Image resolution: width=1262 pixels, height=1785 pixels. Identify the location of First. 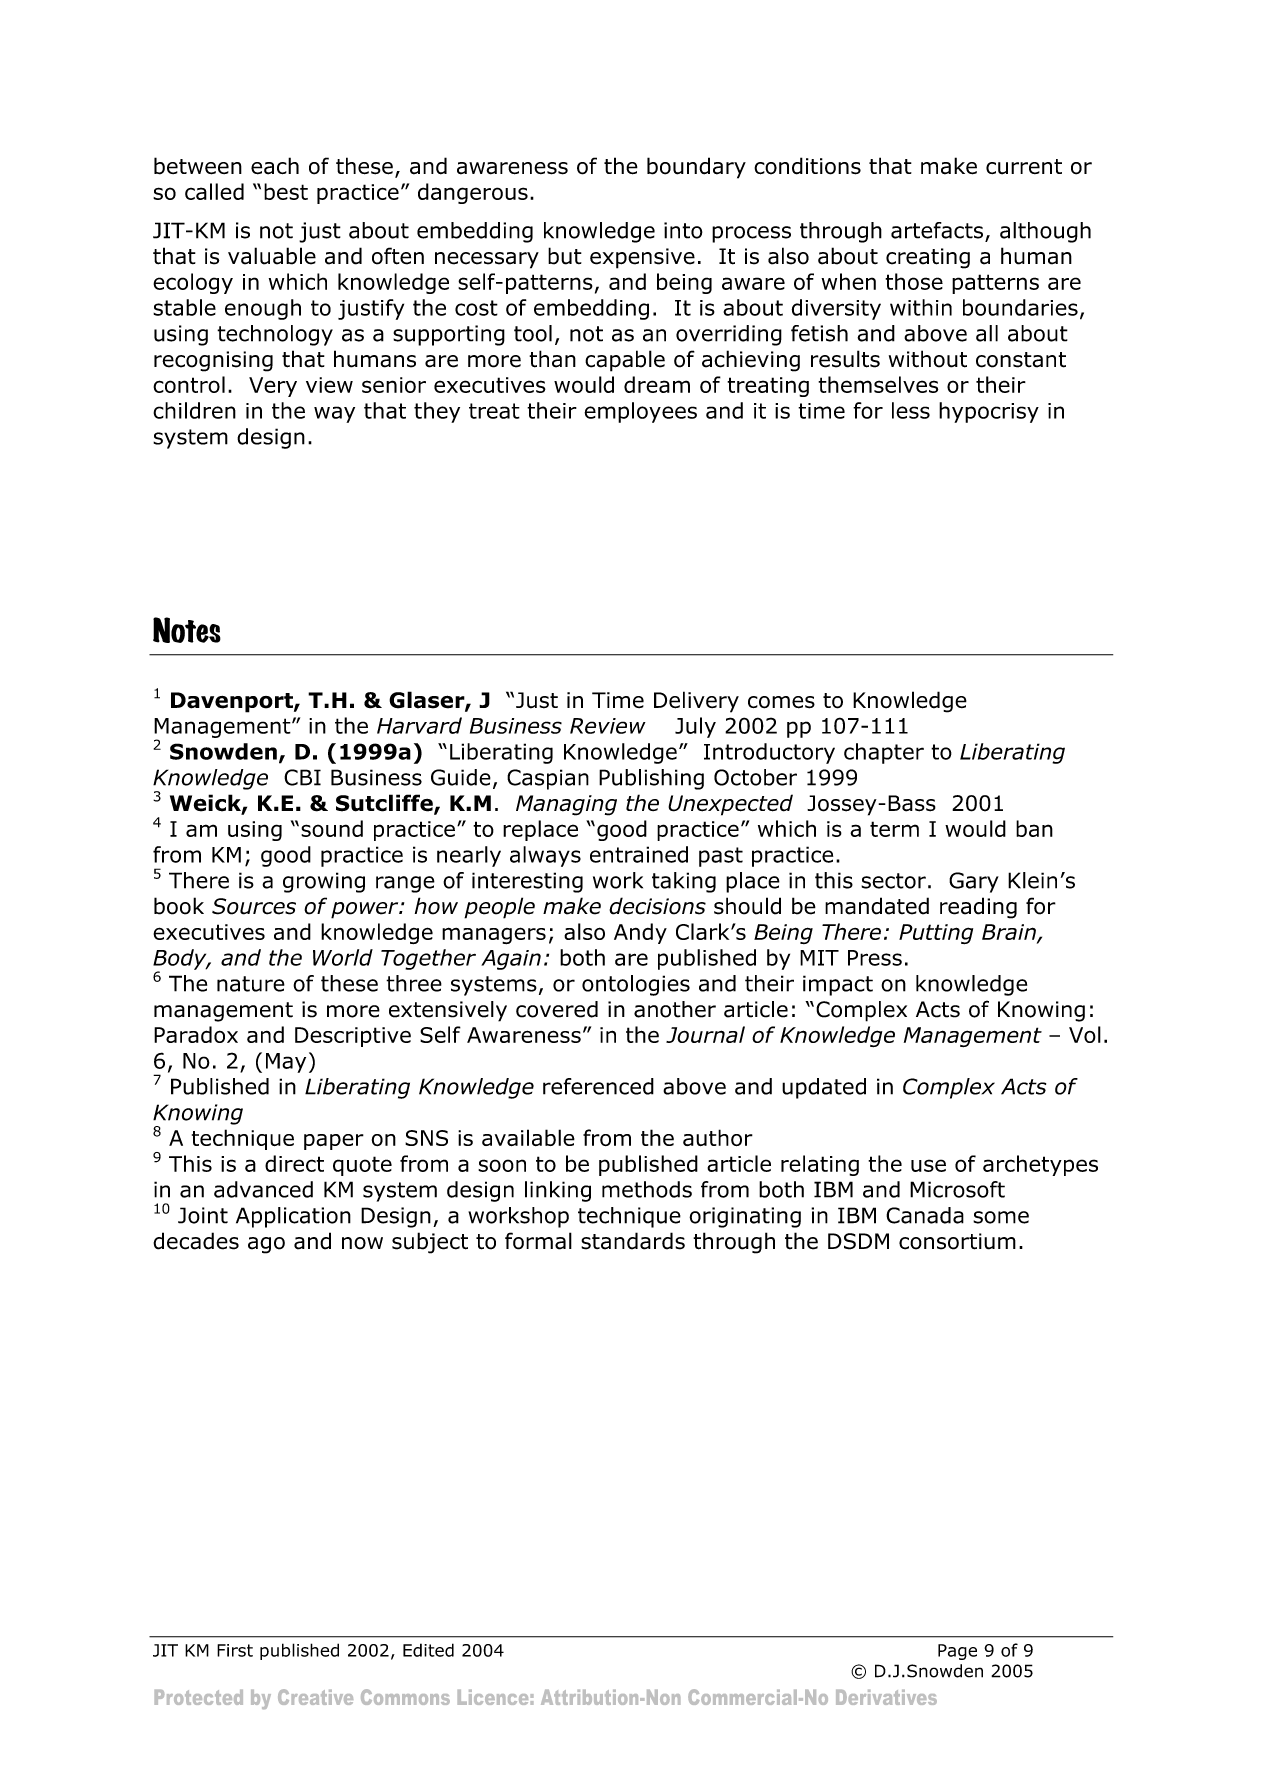
(235, 1650).
